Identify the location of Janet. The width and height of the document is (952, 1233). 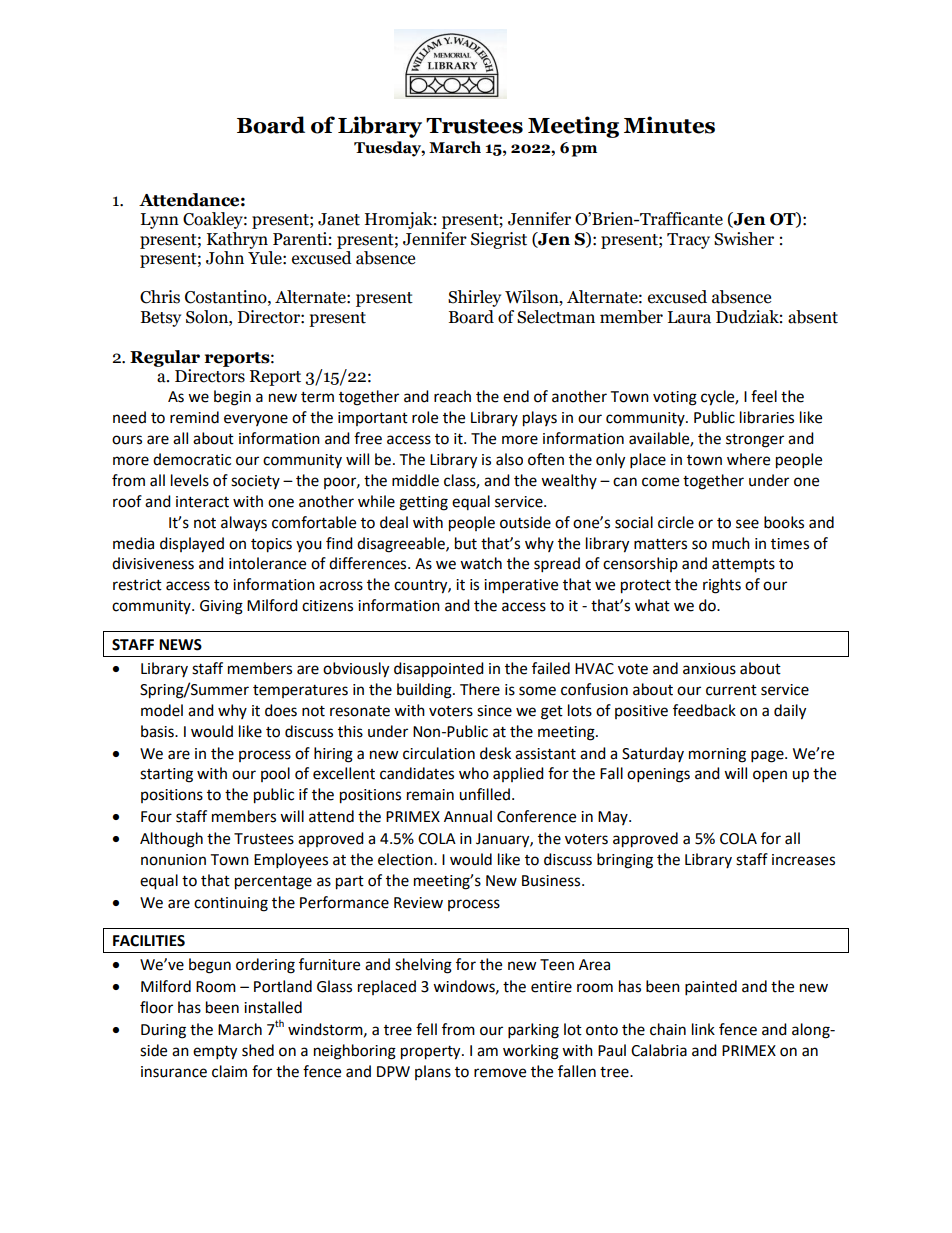
(339, 219).
